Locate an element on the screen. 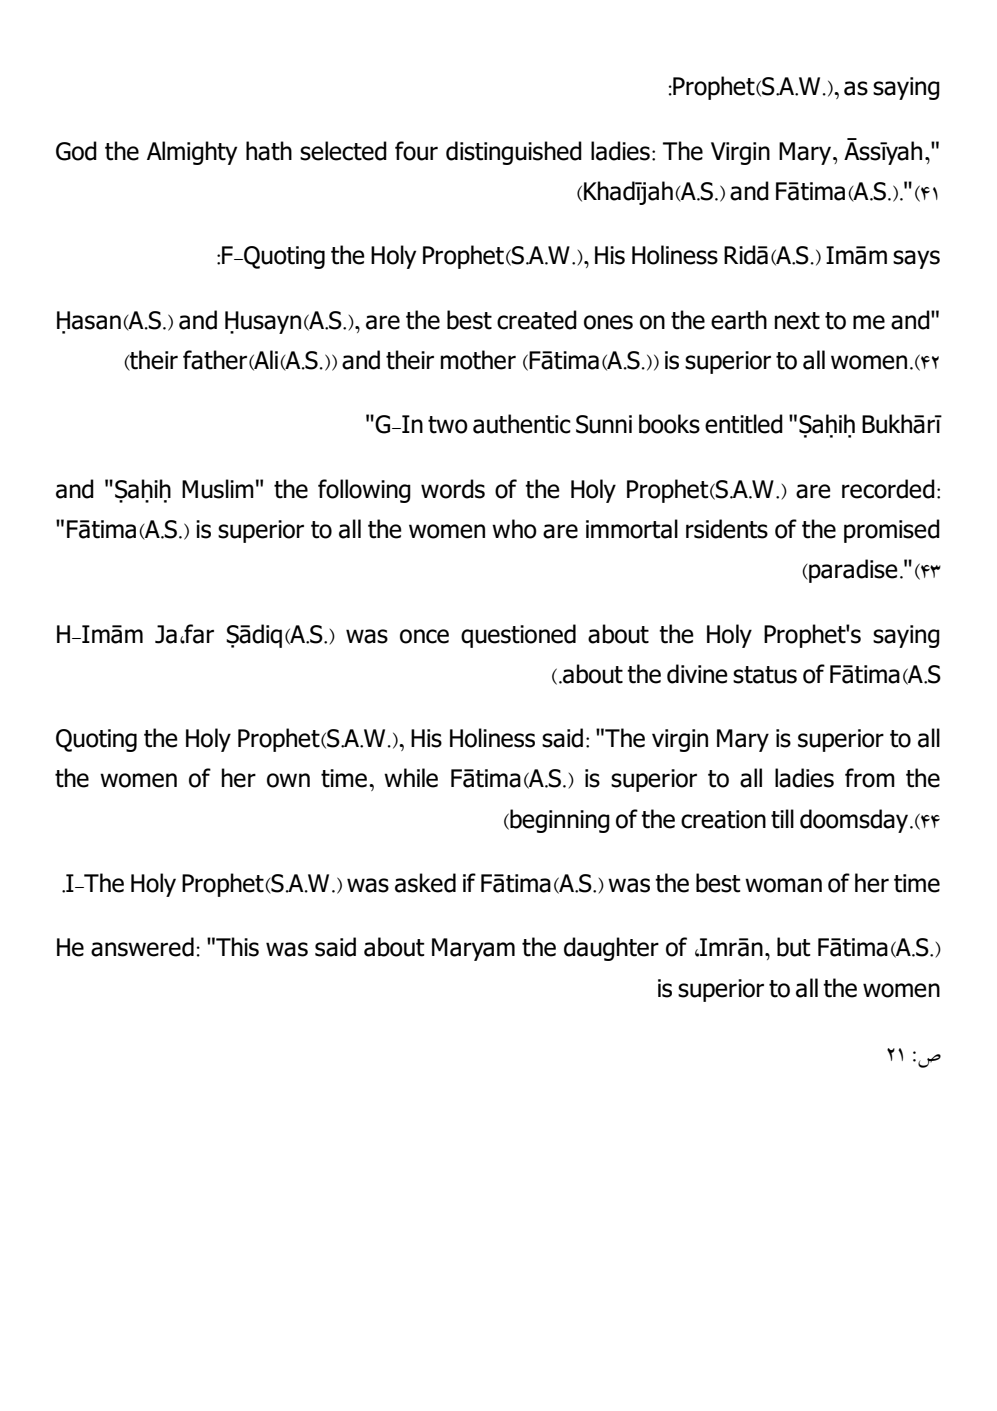 The width and height of the screenshot is (997, 1411). promised is located at coordinates (892, 531).
